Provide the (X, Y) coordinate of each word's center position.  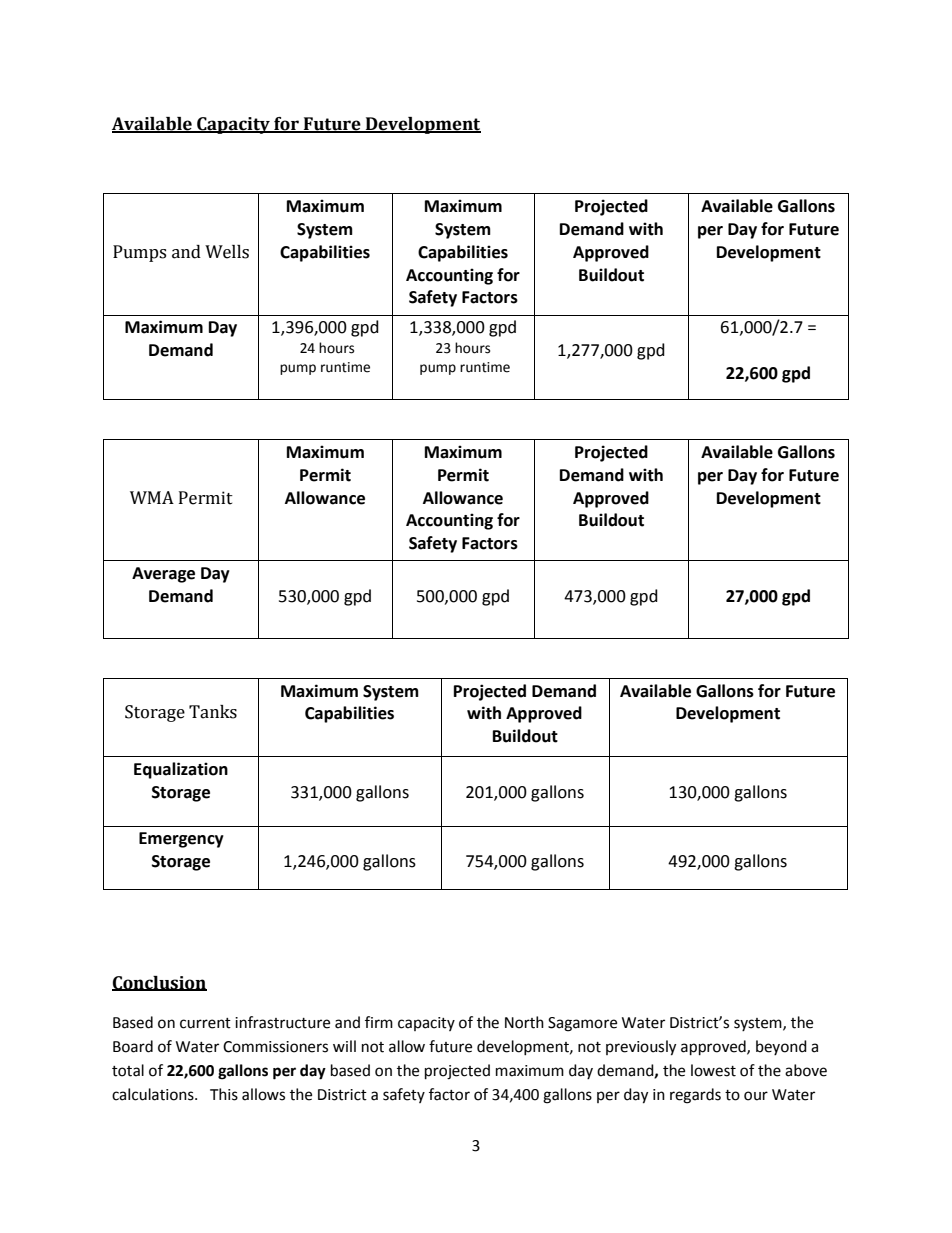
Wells (227, 252)
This (224, 1094)
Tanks (213, 712)
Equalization (181, 770)
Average (163, 575)
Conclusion (159, 983)
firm (379, 1022)
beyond (781, 1047)
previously (641, 1048)
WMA (152, 497)
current (205, 1023)
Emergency (181, 840)
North (524, 1022)
